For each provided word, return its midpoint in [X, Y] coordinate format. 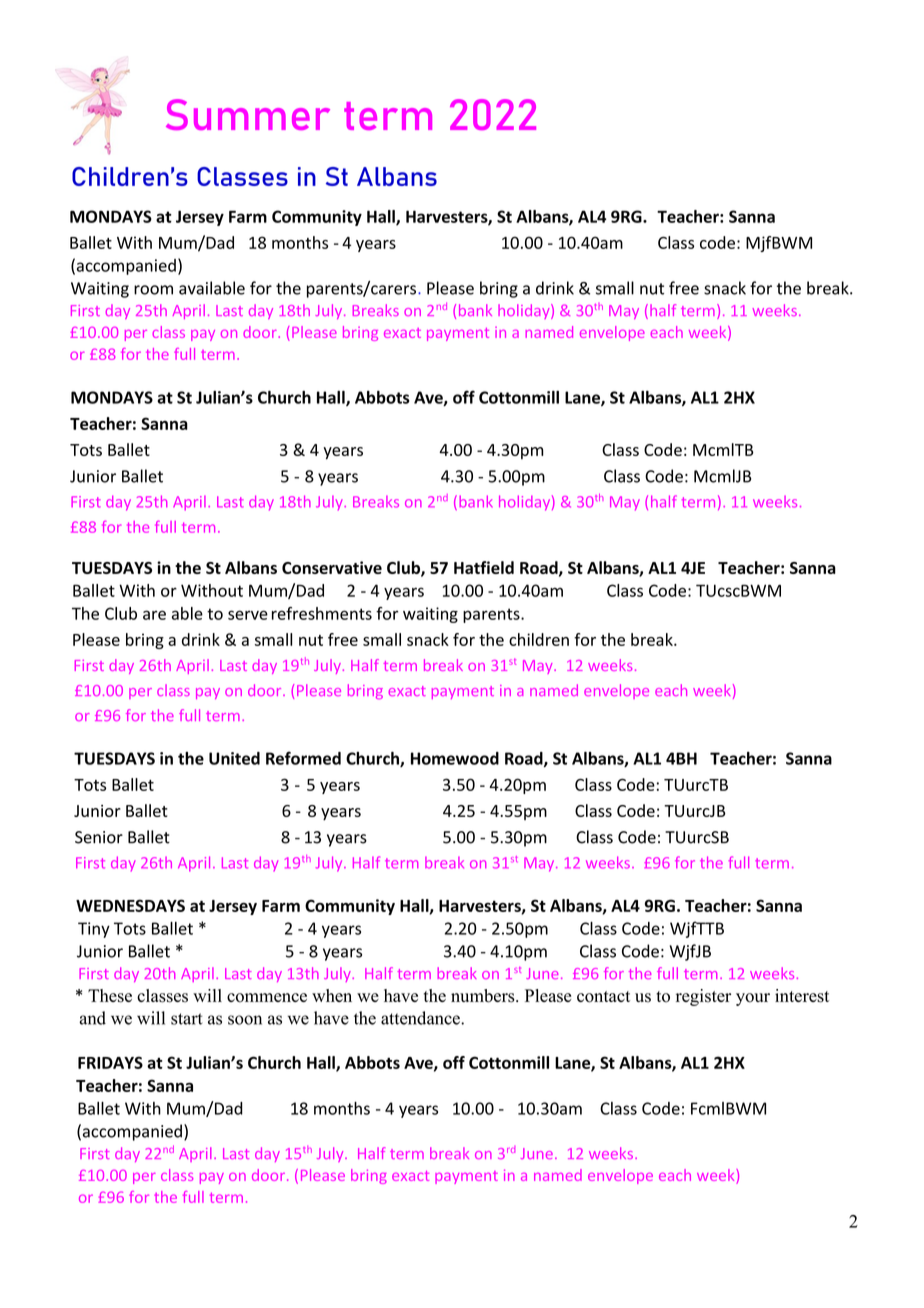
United [234, 758]
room [153, 290]
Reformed [303, 758]
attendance [421, 1018]
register [703, 997]
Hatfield [484, 567]
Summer [248, 114]
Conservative [332, 567]
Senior [99, 837]
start [186, 1019]
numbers [484, 996]
